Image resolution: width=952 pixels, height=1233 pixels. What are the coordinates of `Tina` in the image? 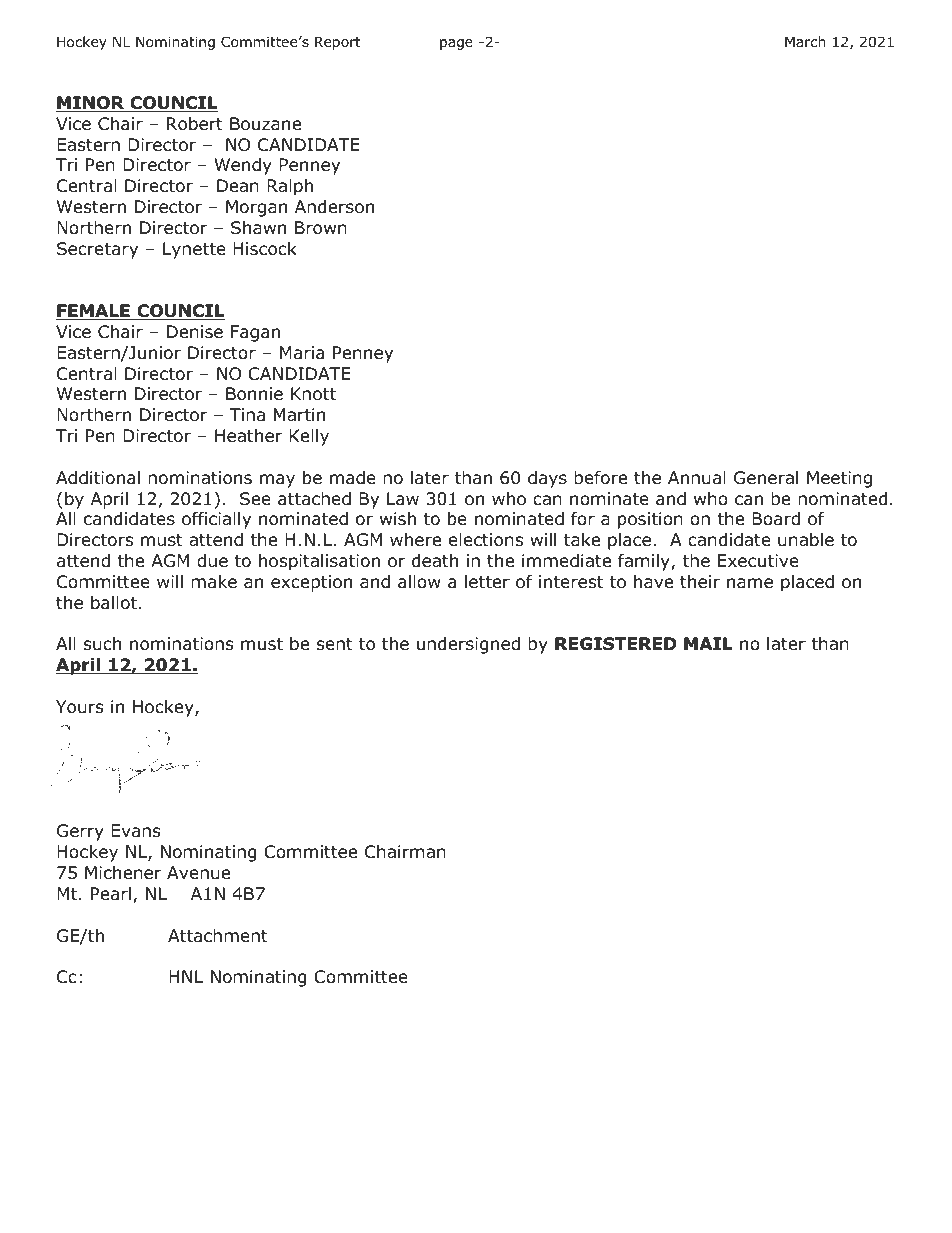 It's located at (247, 414).
